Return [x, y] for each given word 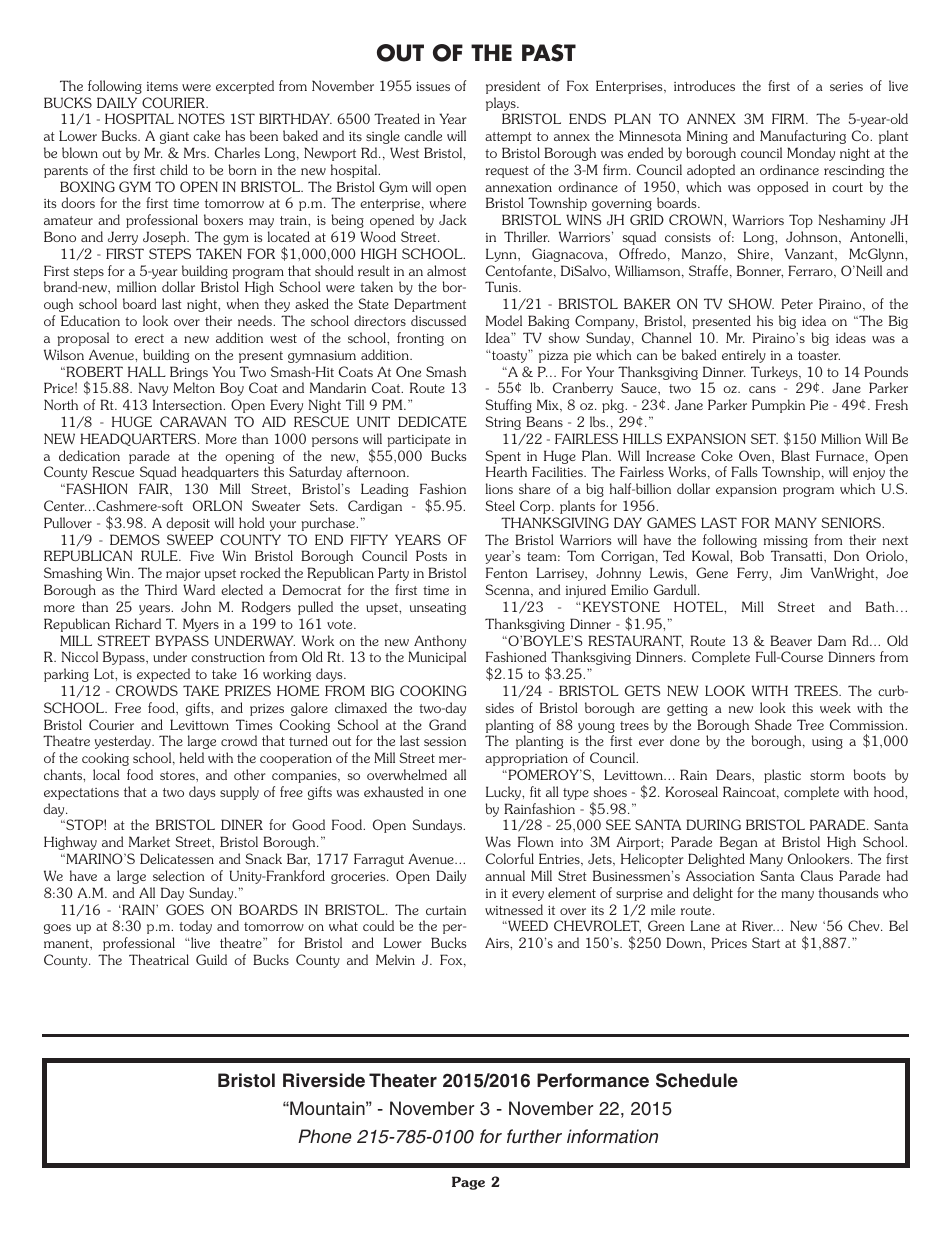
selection [179, 875]
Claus [817, 875]
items [162, 86]
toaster [819, 355]
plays [502, 104]
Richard [138, 623]
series [846, 86]
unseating [438, 608]
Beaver [791, 640]
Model [504, 320]
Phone [325, 1136]
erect [149, 338]
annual [505, 875]
